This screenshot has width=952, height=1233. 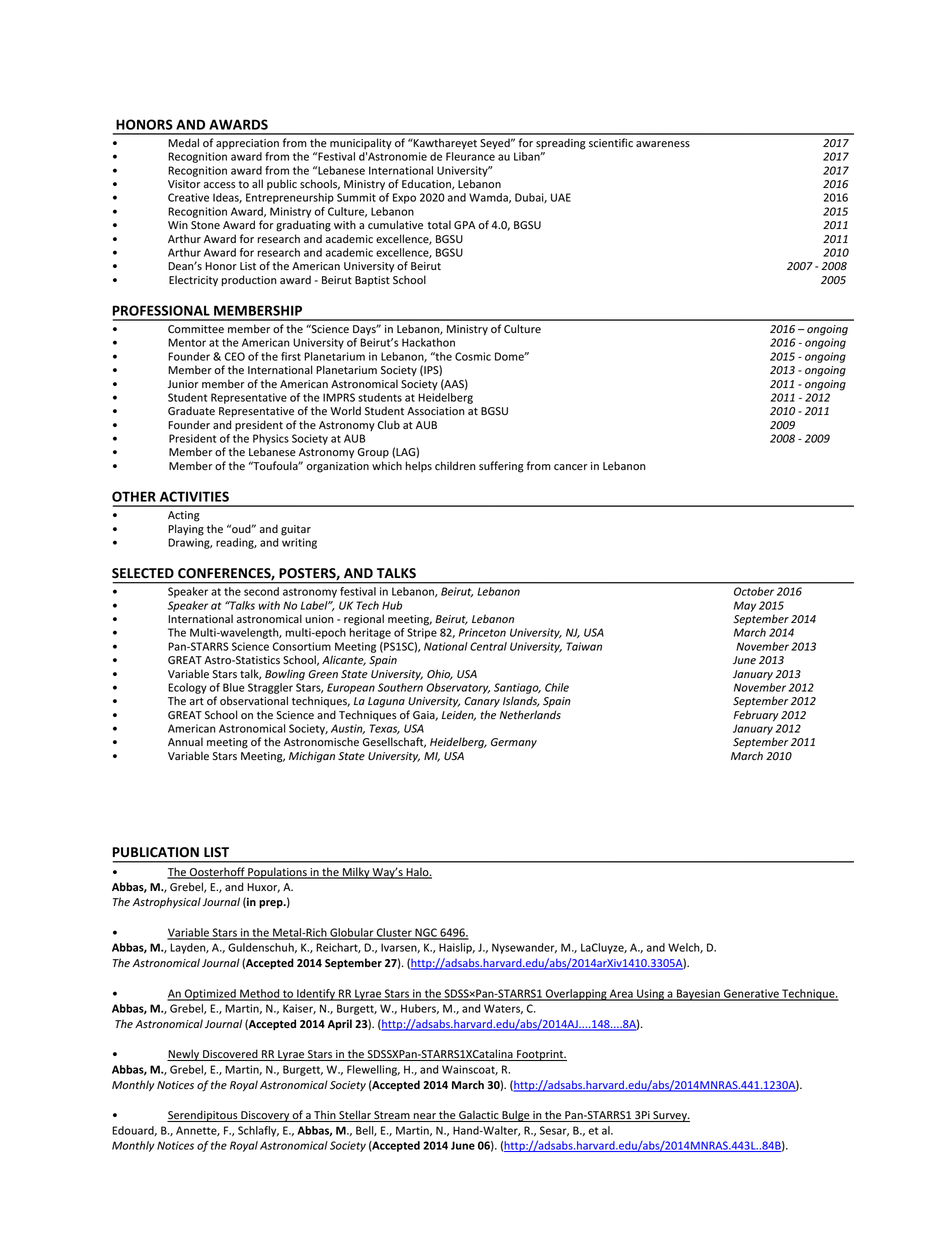 I want to click on CEO, so click(x=235, y=356).
